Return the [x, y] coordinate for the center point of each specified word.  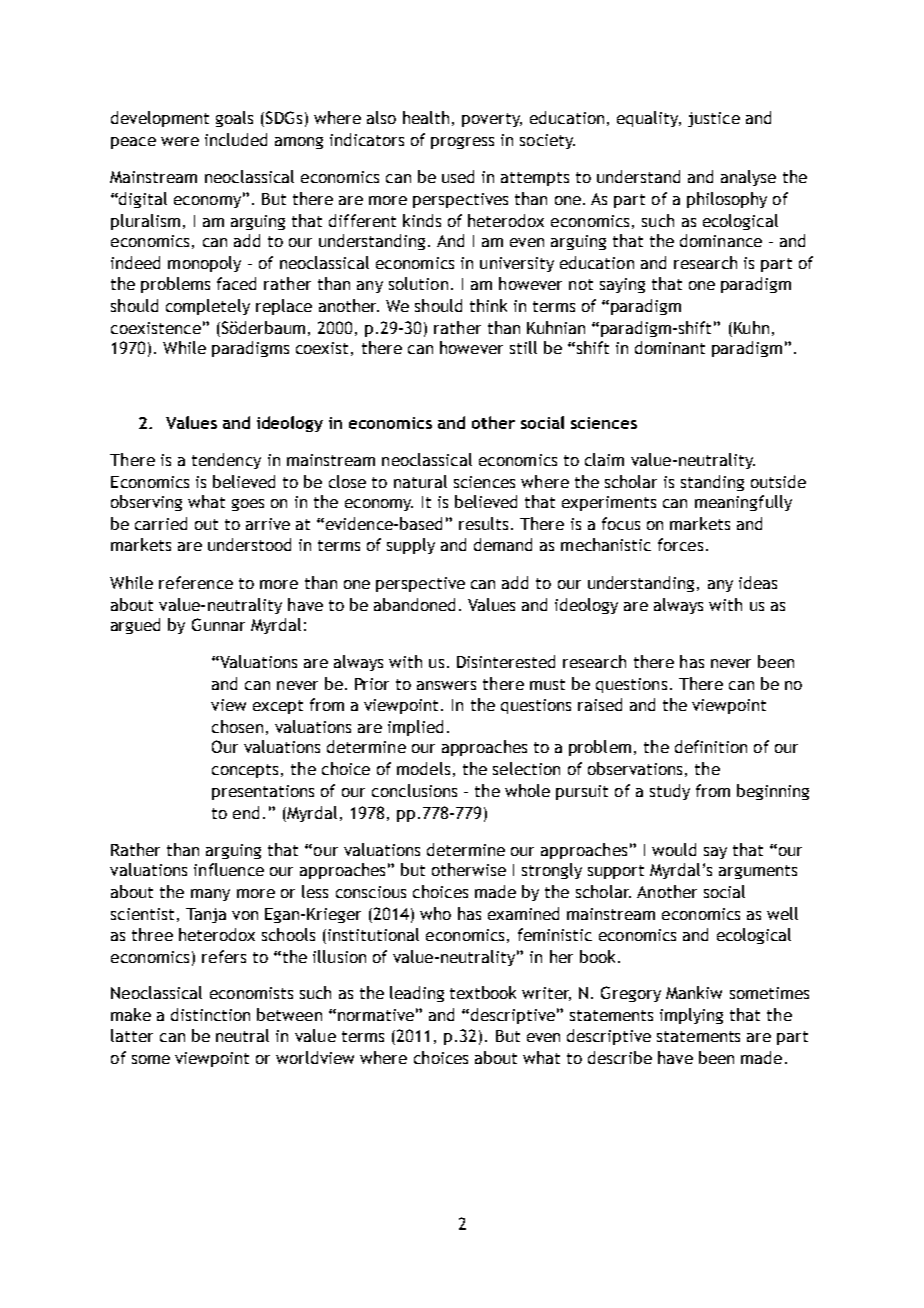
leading [417, 994]
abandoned [414, 604]
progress [462, 143]
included [236, 139]
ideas [758, 582]
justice [714, 119]
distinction [210, 1014]
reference [196, 582]
